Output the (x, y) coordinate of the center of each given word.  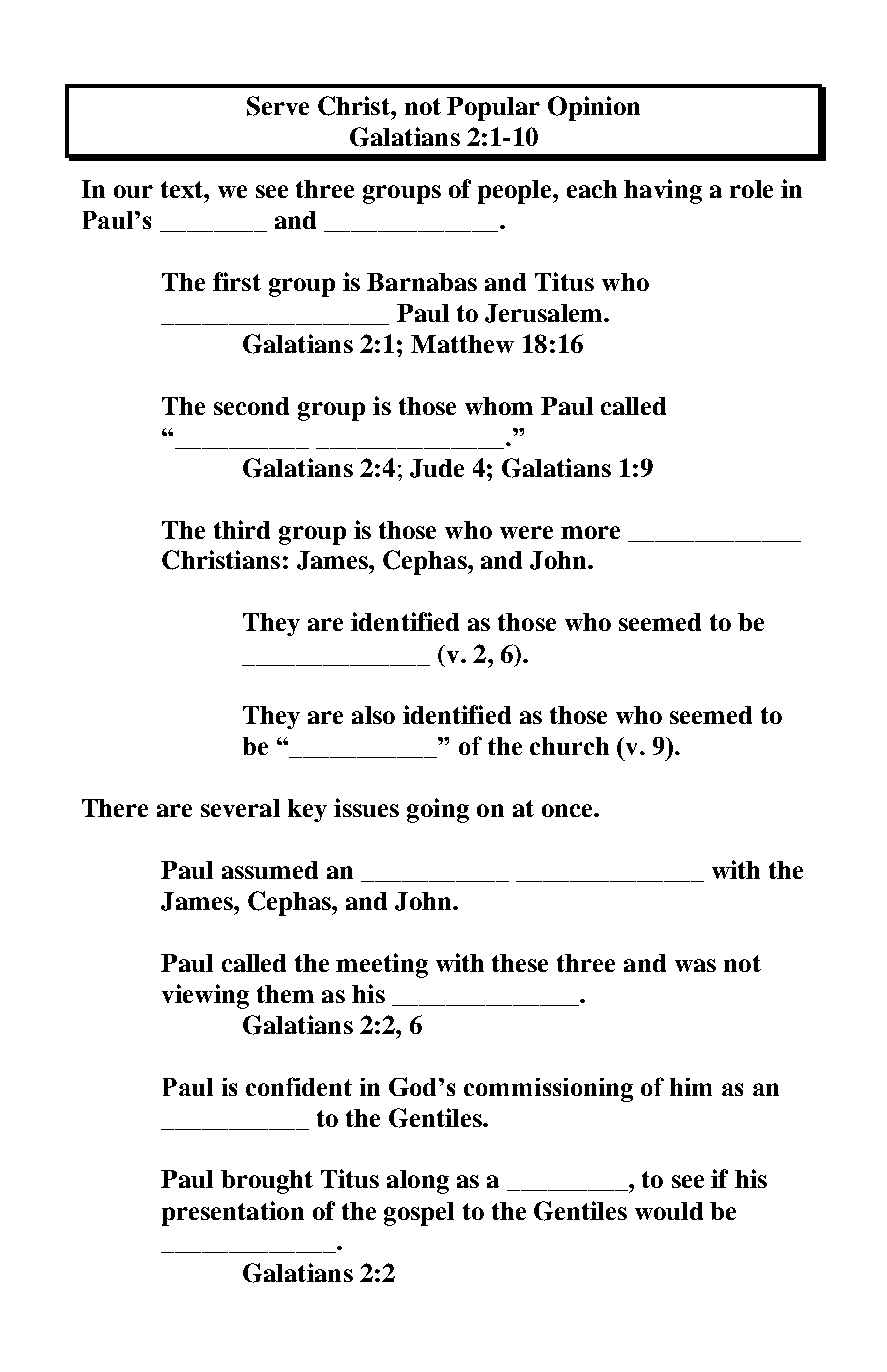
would (669, 1211)
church (569, 746)
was (695, 965)
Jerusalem (545, 313)
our (133, 191)
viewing (205, 996)
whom (499, 406)
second (251, 406)
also (373, 715)
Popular (493, 109)
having (663, 191)
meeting (382, 965)
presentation (233, 1213)
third (242, 529)
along (418, 1182)
